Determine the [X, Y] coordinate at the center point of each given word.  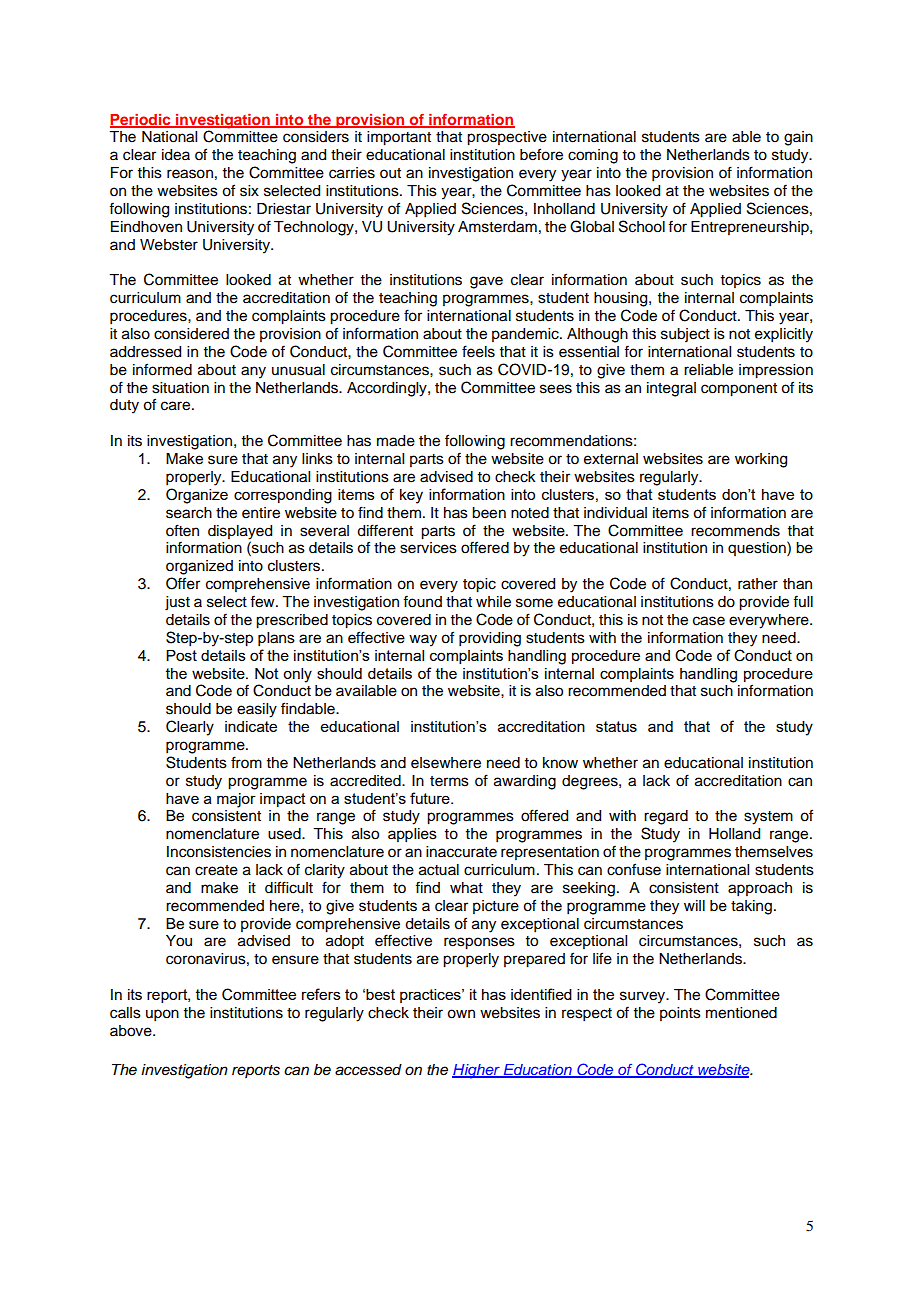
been [489, 513]
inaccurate [461, 852]
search [189, 513]
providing [490, 639]
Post [181, 655]
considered [191, 334]
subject [685, 335]
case [709, 621]
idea [176, 155]
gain [798, 138]
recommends [735, 531]
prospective [507, 138]
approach [760, 889]
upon [162, 1015]
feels [478, 351]
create [216, 870]
